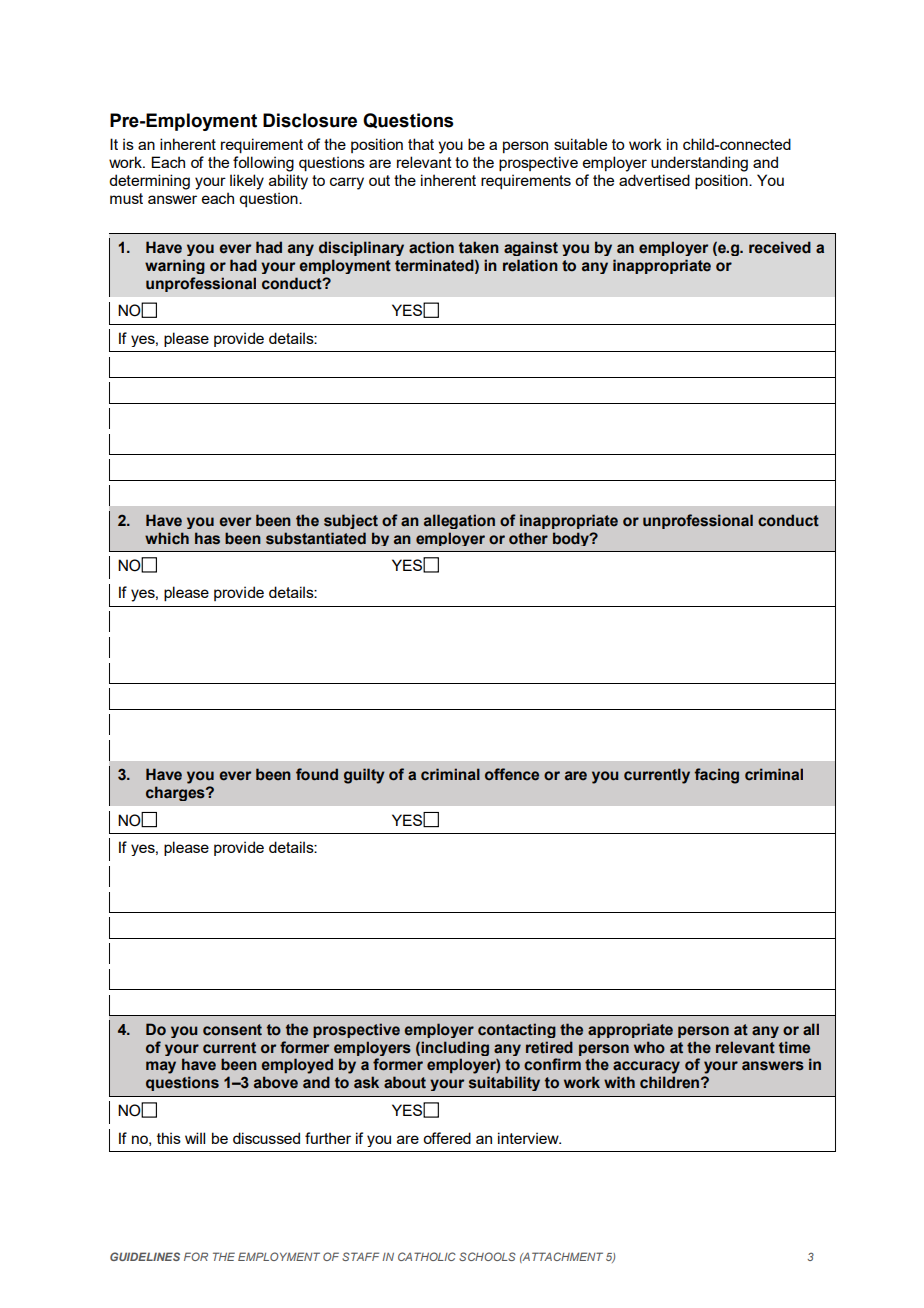 The height and width of the page is (1308, 924). I want to click on SCHOOLS, so click(487, 1256).
